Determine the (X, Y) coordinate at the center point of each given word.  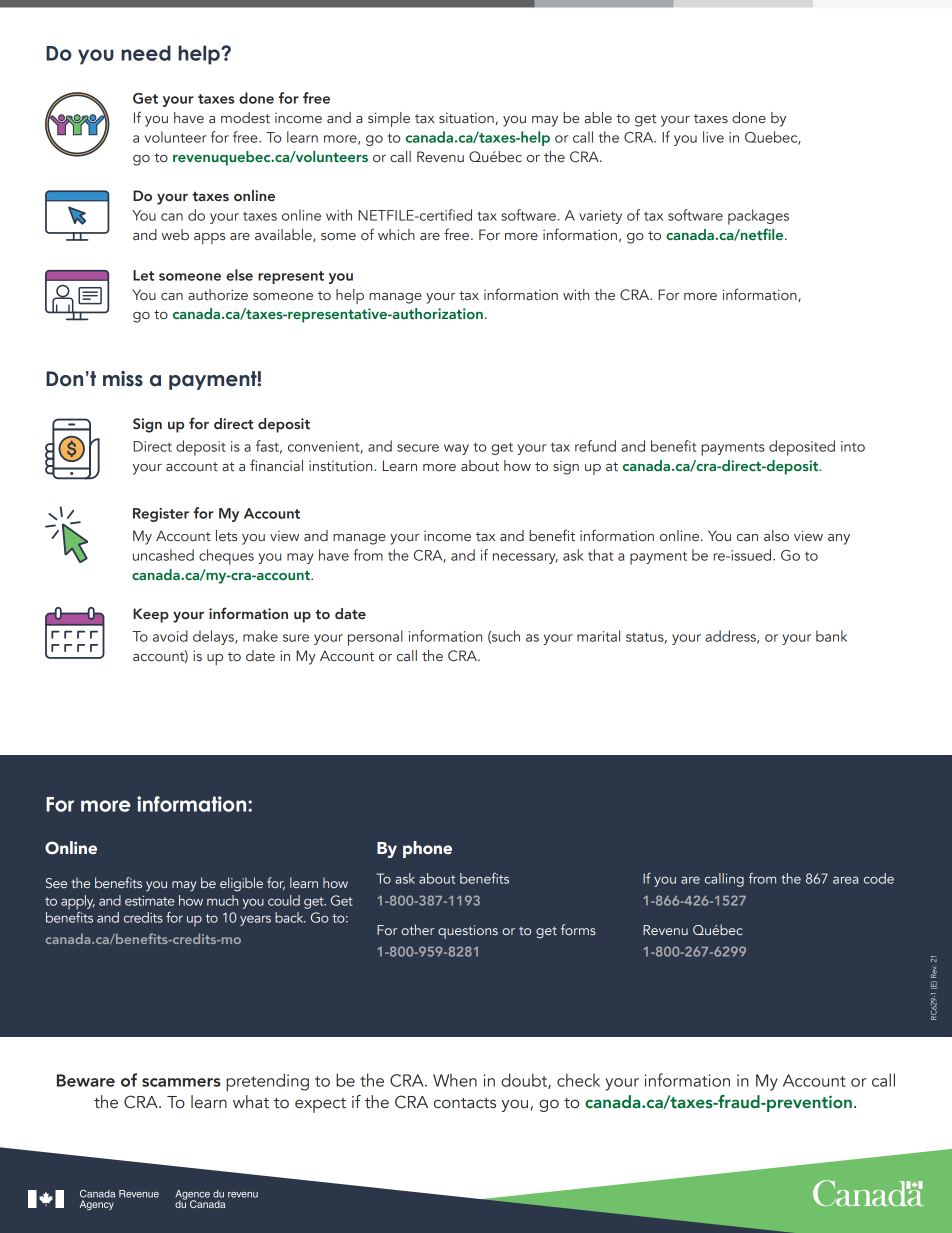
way (456, 449)
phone (427, 849)
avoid (170, 636)
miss (123, 379)
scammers (181, 1082)
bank (831, 636)
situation (467, 118)
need (146, 53)
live (713, 137)
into (853, 446)
